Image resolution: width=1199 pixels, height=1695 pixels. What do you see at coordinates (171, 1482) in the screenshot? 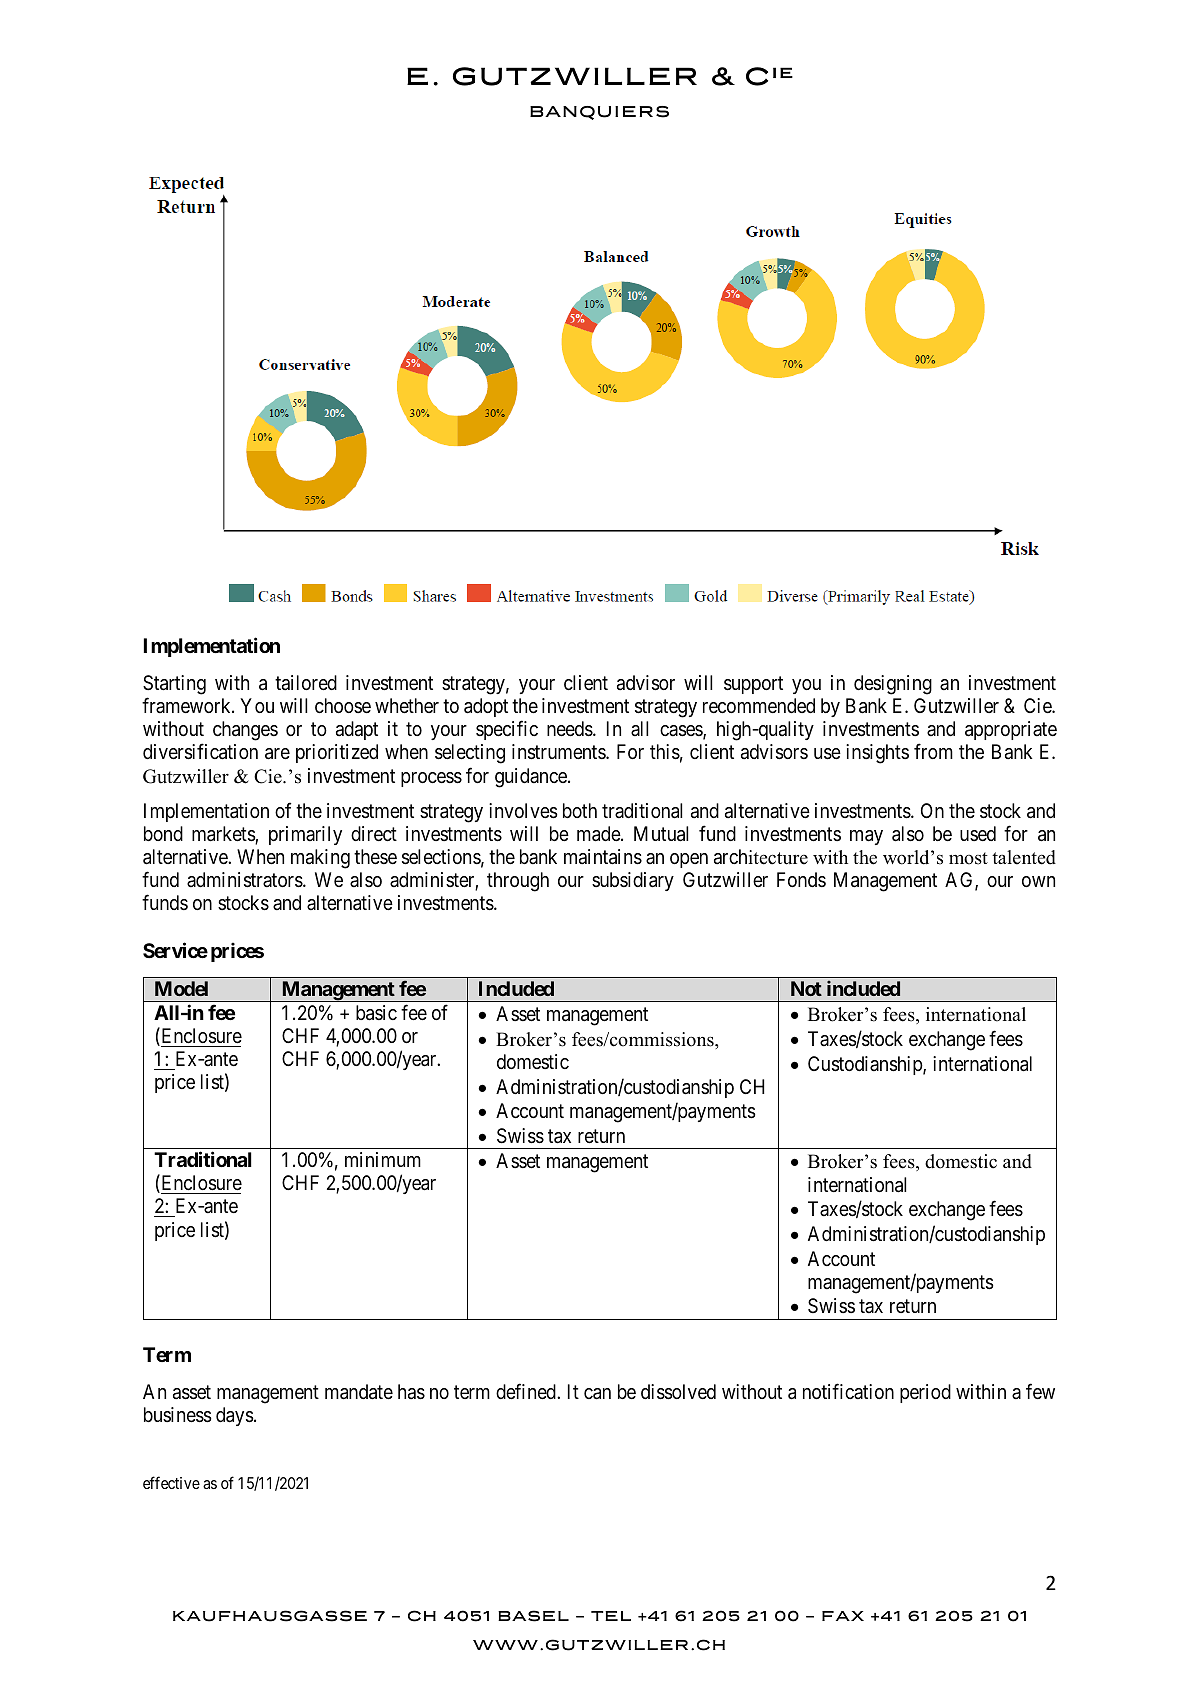
I see `effective` at bounding box center [171, 1482].
